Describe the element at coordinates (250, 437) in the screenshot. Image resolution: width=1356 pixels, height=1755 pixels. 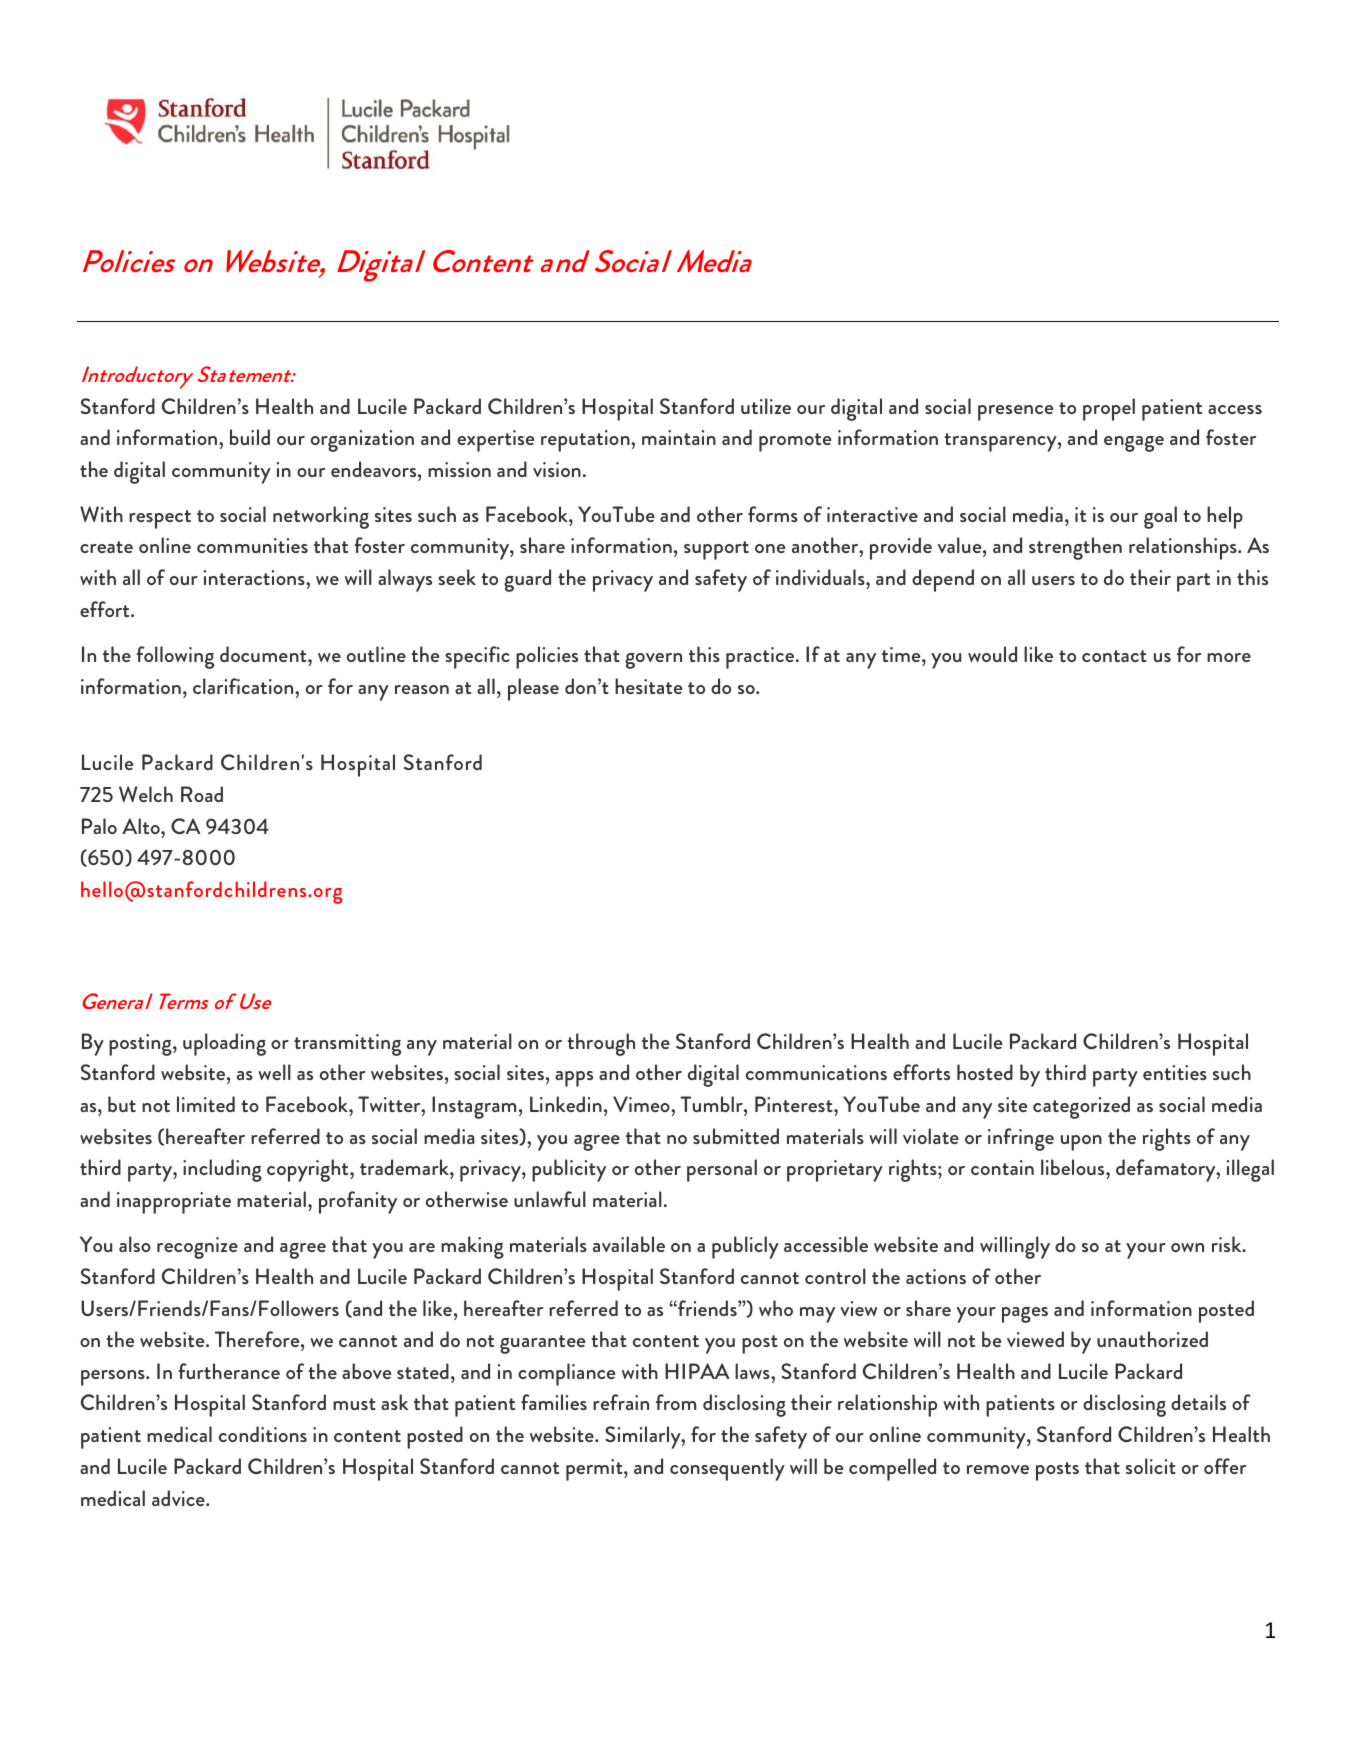
I see `build` at that location.
